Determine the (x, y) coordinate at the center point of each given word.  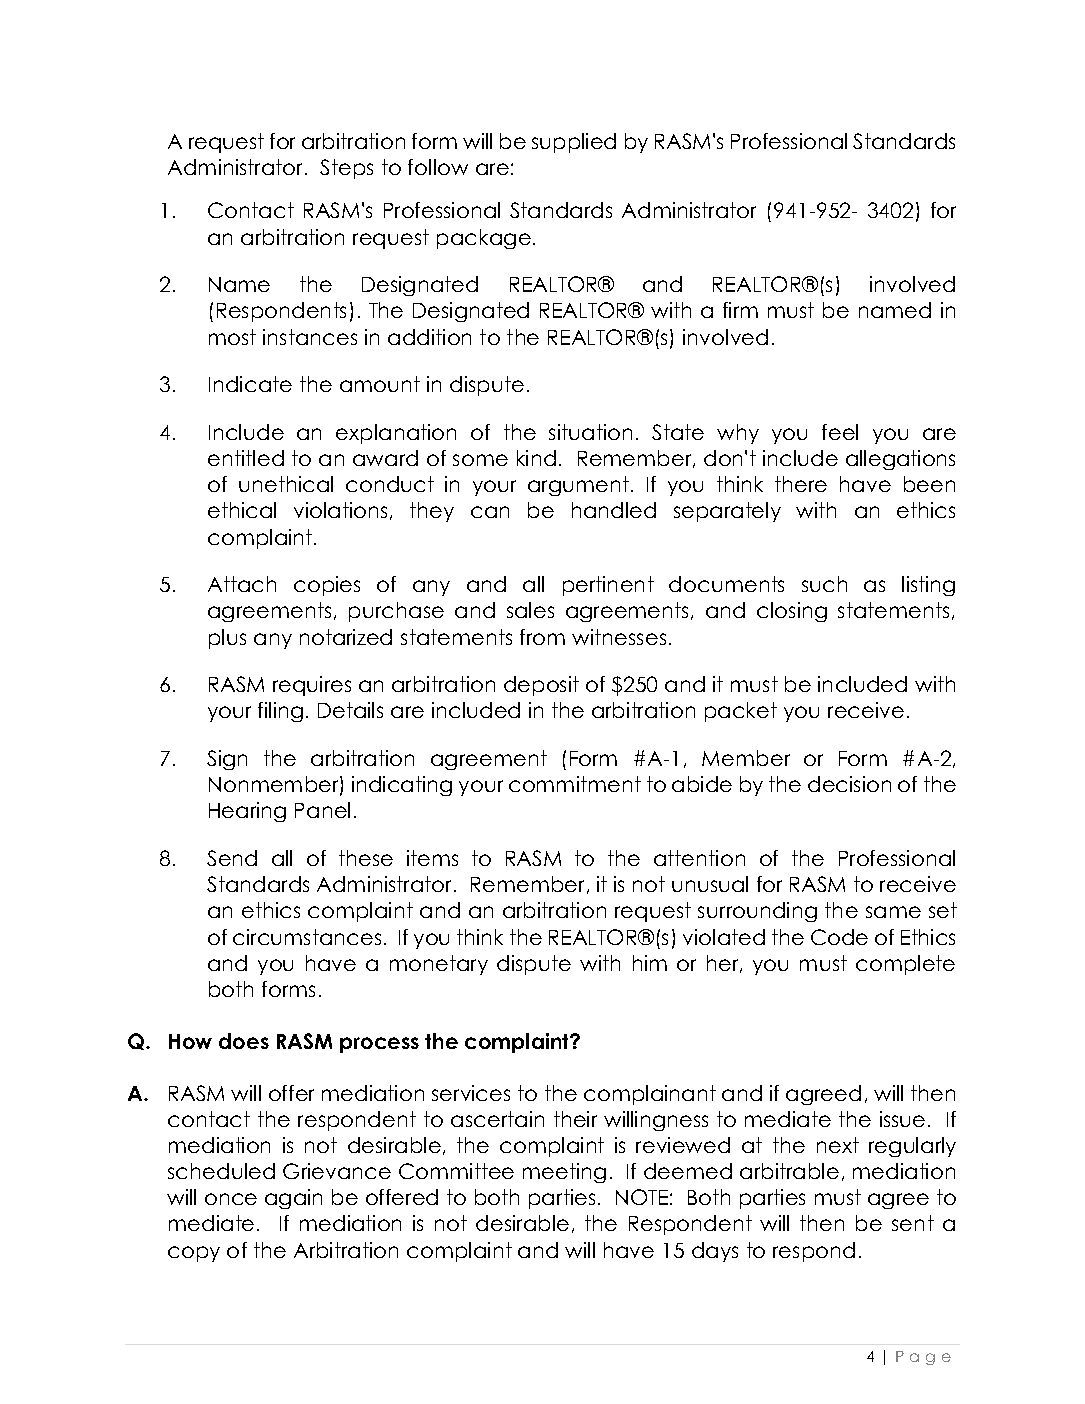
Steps (346, 169)
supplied (574, 143)
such (824, 584)
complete (905, 965)
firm (740, 310)
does (244, 1041)
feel (840, 432)
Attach (242, 584)
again (293, 1199)
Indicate (250, 384)
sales (530, 610)
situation (590, 432)
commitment (575, 784)
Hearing (247, 812)
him (650, 963)
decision (849, 784)
